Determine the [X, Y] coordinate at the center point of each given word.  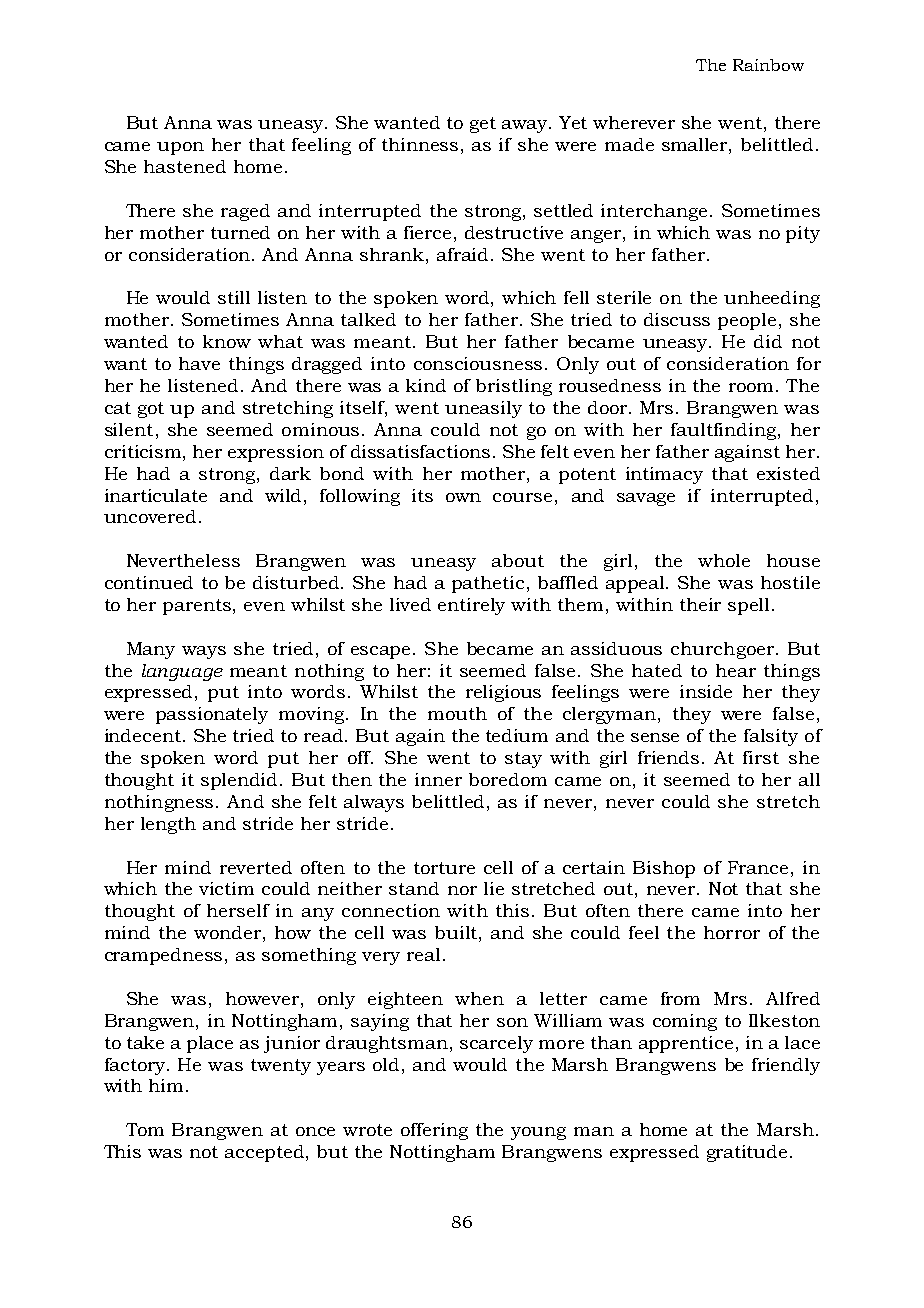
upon [180, 148]
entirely [471, 606]
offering [434, 1131]
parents [198, 607]
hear [736, 670]
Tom [145, 1129]
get [483, 125]
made [629, 144]
